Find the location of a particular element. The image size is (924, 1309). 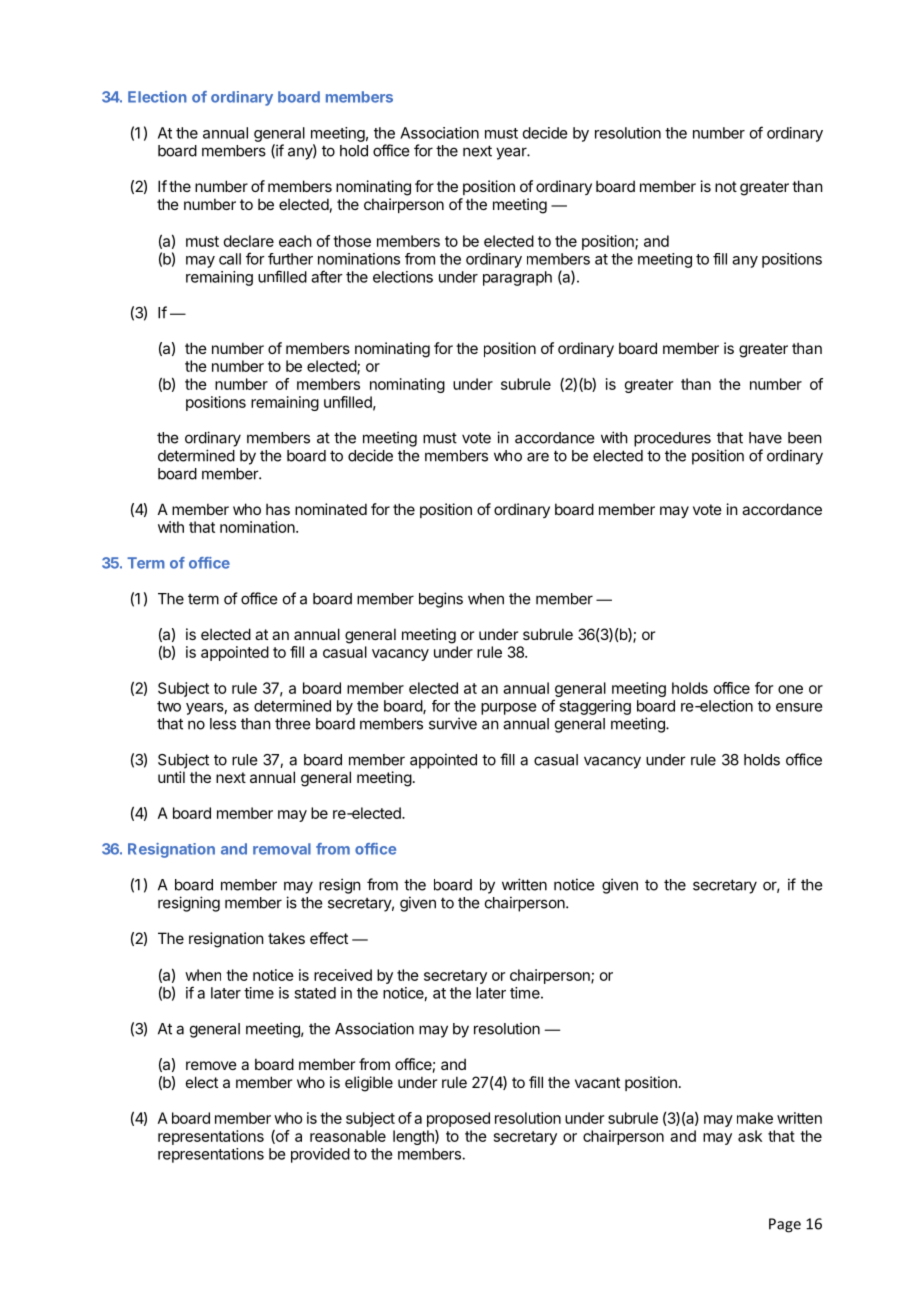

one is located at coordinates (790, 689).
